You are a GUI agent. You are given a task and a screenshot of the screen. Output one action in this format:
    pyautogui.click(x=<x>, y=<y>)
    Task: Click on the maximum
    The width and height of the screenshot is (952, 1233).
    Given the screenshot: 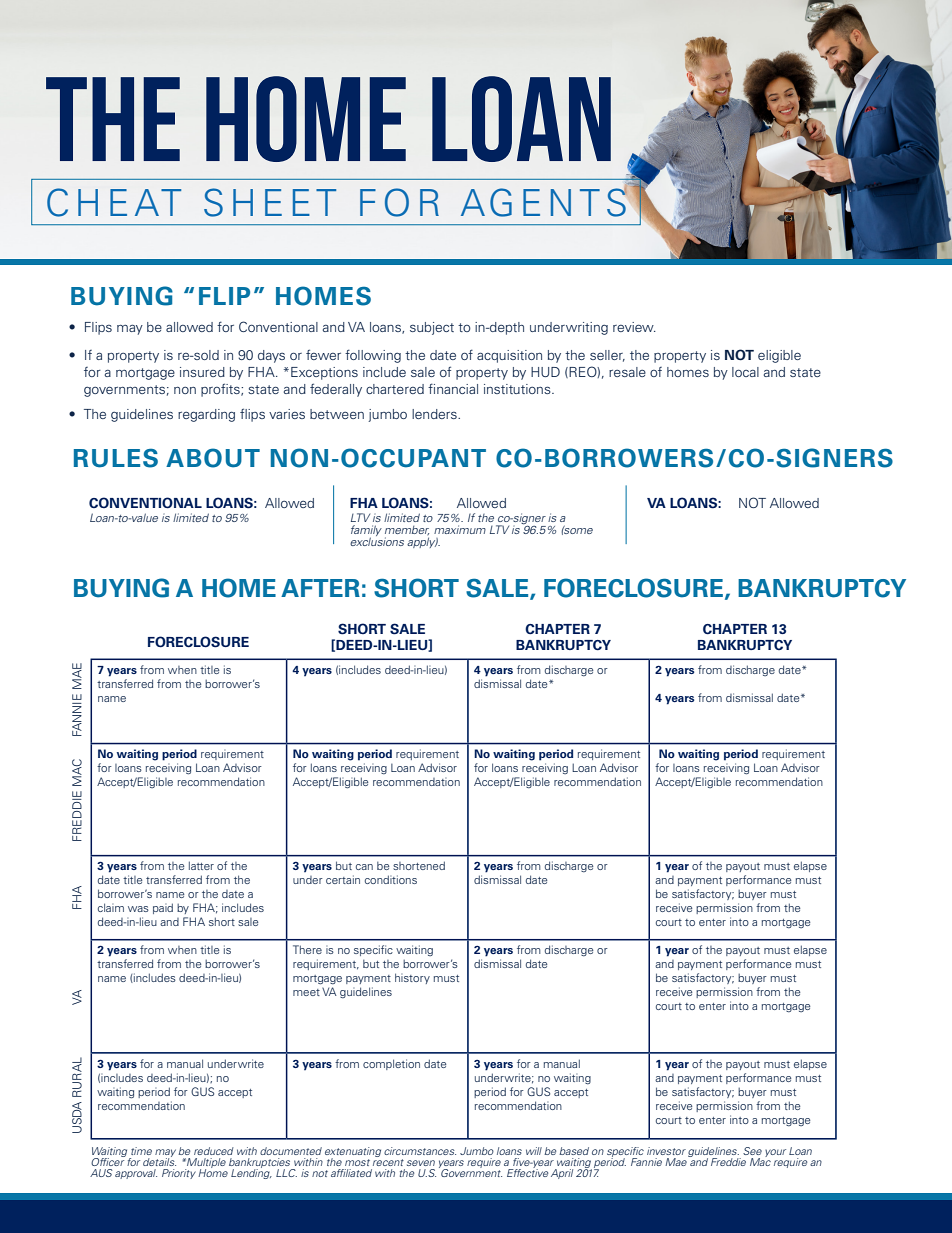 What is the action you would take?
    pyautogui.click(x=460, y=529)
